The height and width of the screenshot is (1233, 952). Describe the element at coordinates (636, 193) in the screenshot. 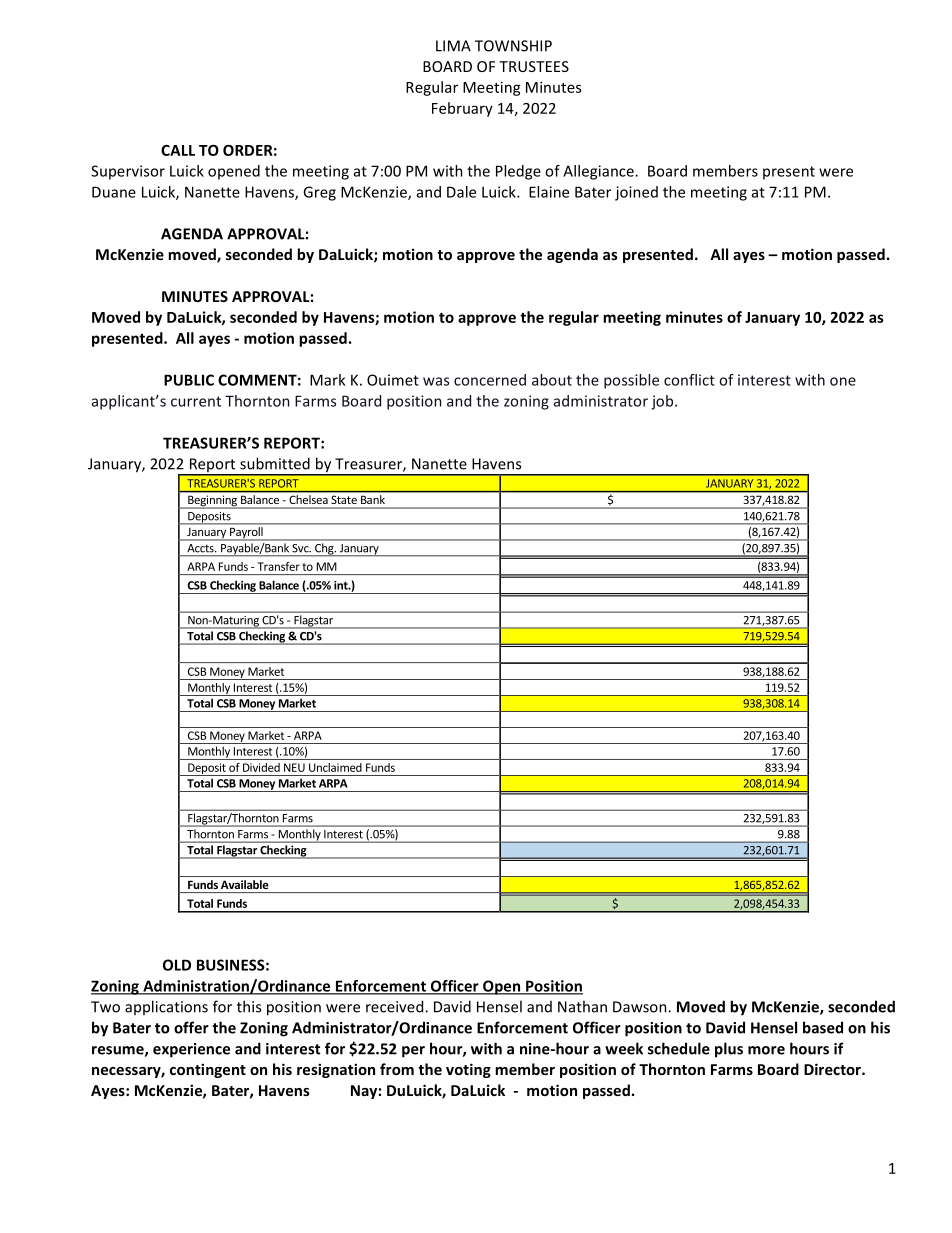

I see `joined` at that location.
